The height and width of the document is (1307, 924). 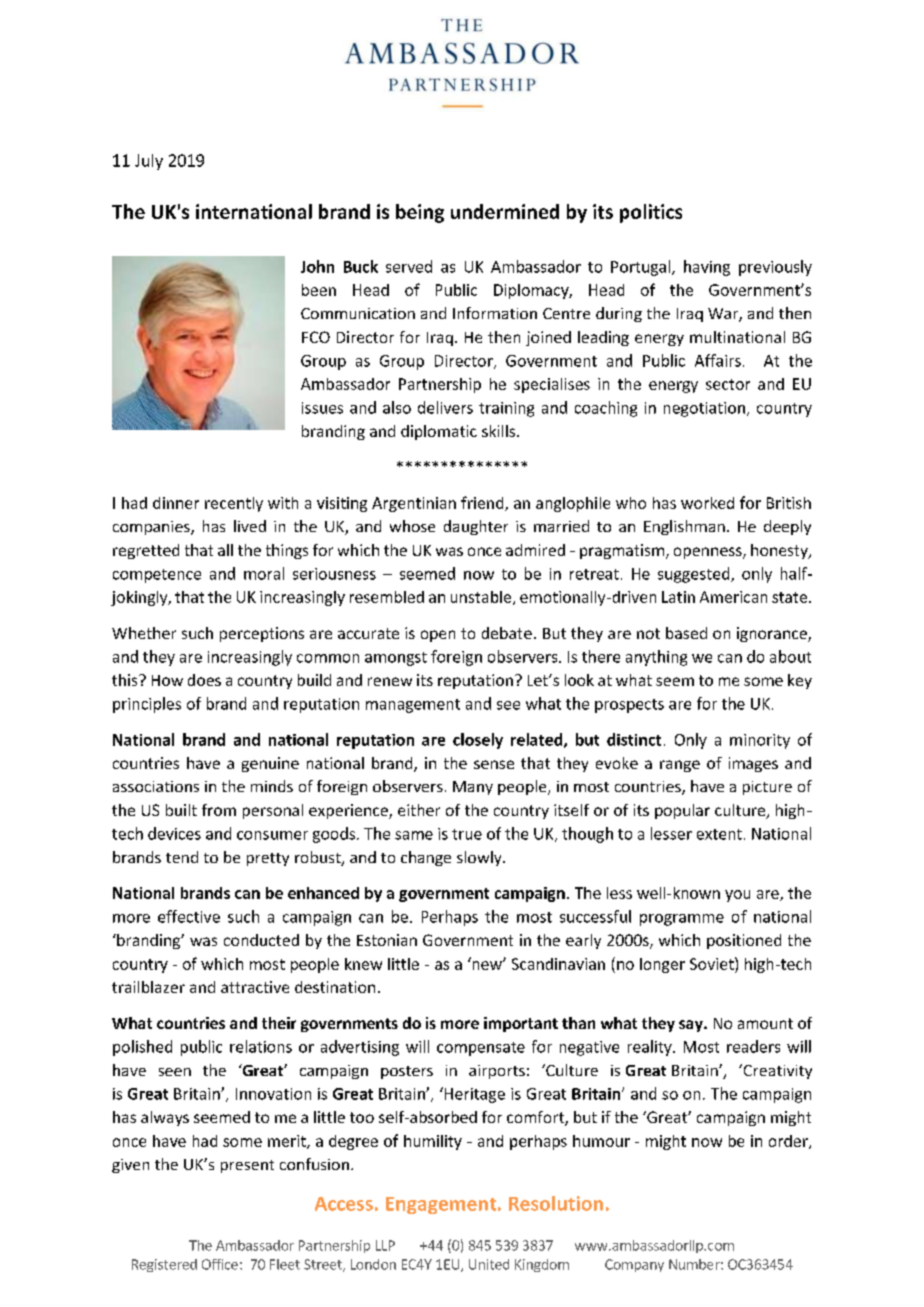 What do you see at coordinates (489, 1264) in the document?
I see `United` at bounding box center [489, 1264].
